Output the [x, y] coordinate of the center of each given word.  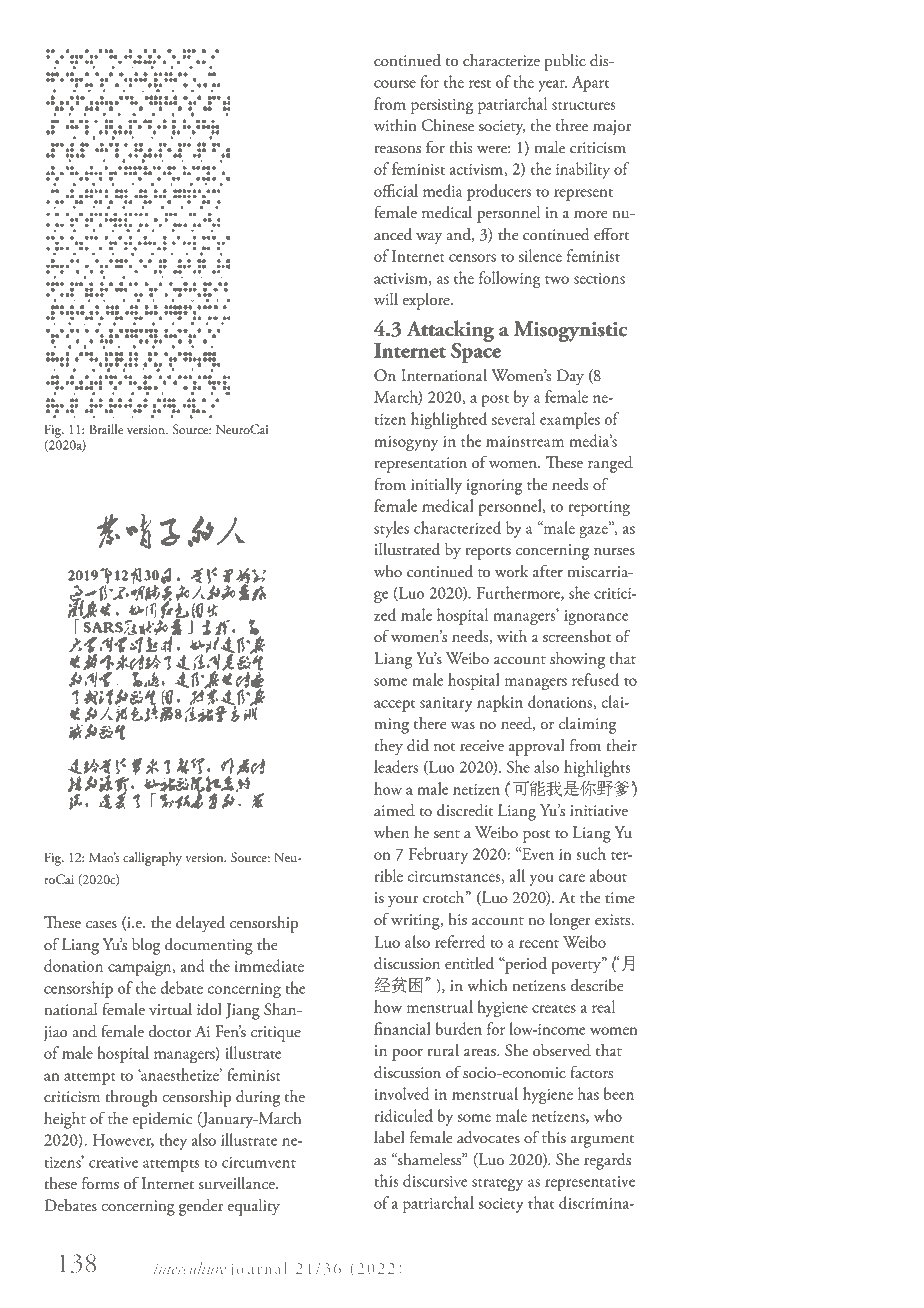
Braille [106, 429]
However [123, 1141]
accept [394, 706]
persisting [442, 106]
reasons [397, 150]
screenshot [577, 636]
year [552, 86]
